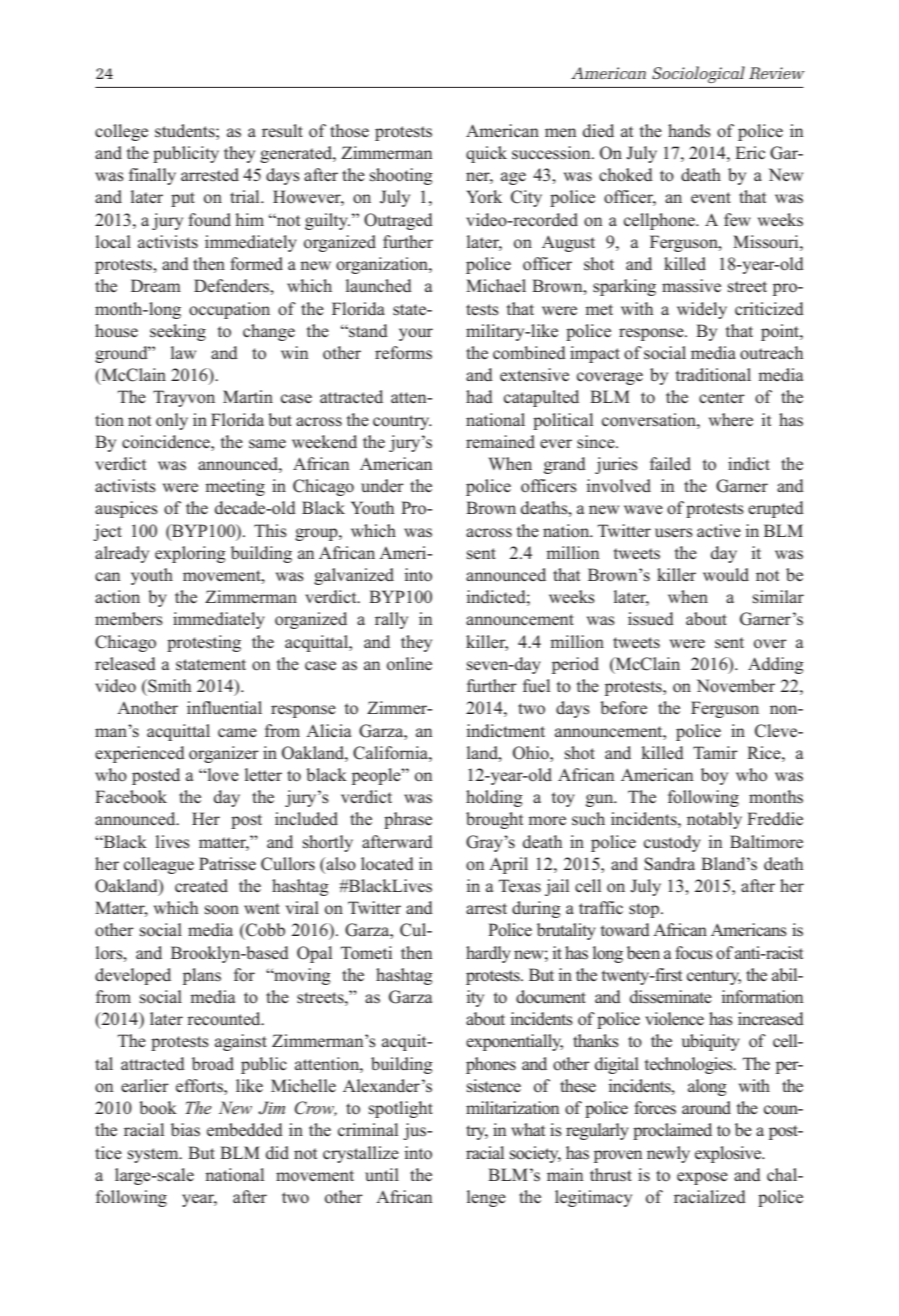 This screenshot has height=1316, width=899. I want to click on bias, so click(185, 1129).
